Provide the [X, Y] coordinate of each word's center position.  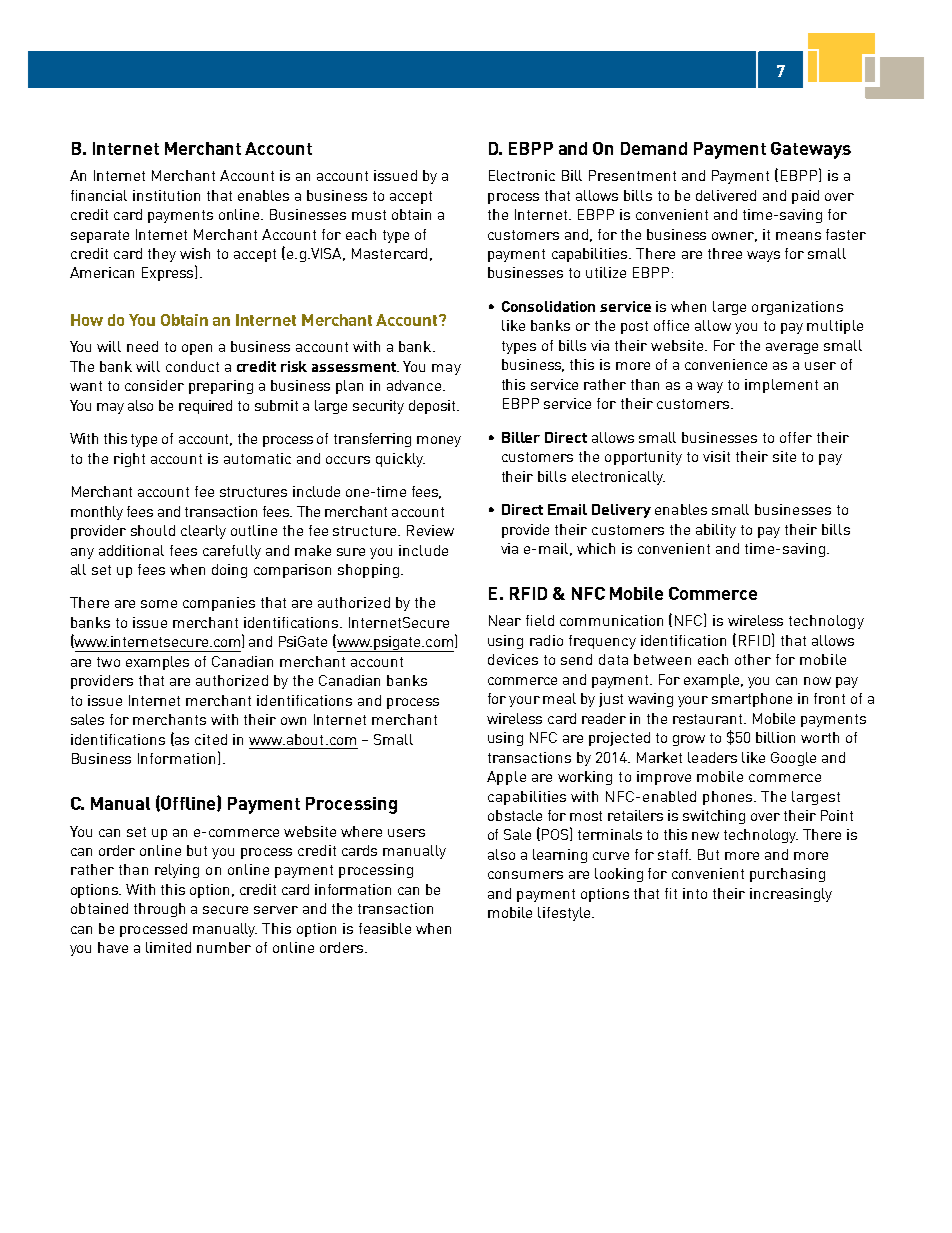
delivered [726, 195]
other [753, 659]
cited [211, 739]
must [369, 215]
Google [793, 759]
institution [166, 195]
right [129, 460]
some [159, 604]
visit [716, 456]
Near [505, 620]
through [159, 910]
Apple [506, 778]
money [439, 441]
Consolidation [548, 306]
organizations [797, 308]
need [142, 346]
